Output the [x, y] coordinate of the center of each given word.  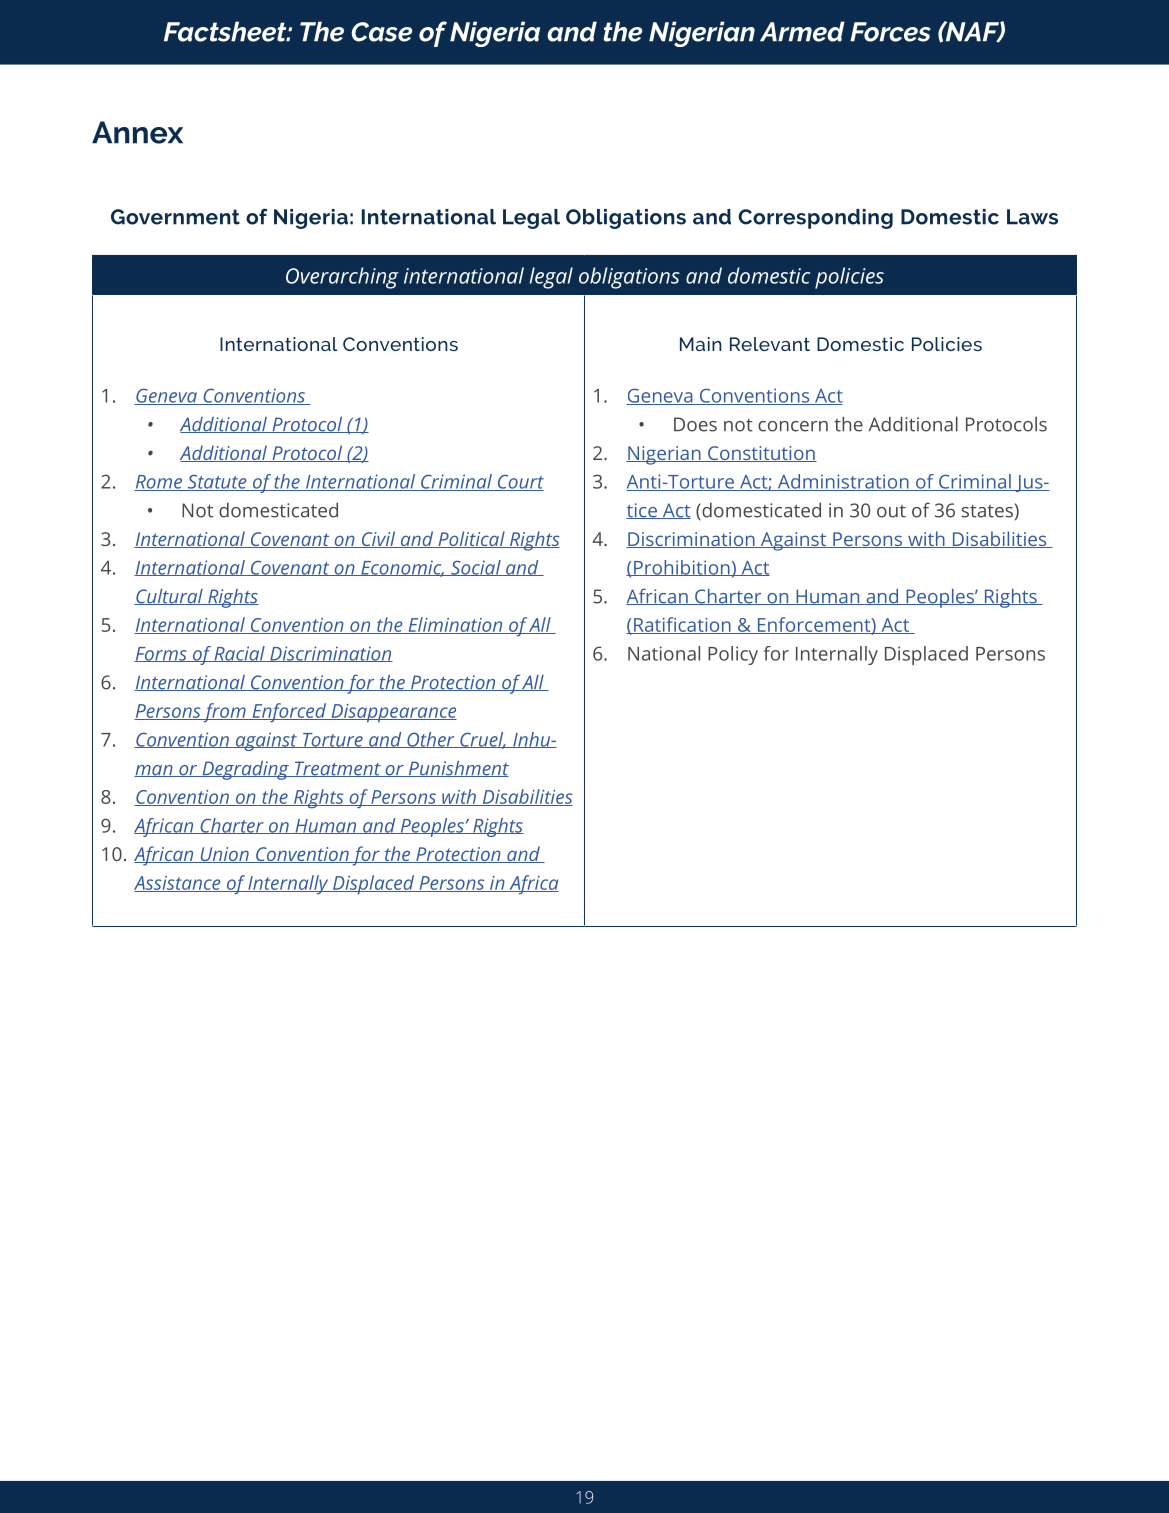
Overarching [342, 278]
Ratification [682, 625]
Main [701, 344]
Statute [217, 482]
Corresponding [815, 219]
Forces [890, 32]
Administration [843, 482]
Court [519, 482]
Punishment [457, 769]
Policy [733, 655]
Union [224, 855]
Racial [239, 654]
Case [381, 32]
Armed [802, 31]
